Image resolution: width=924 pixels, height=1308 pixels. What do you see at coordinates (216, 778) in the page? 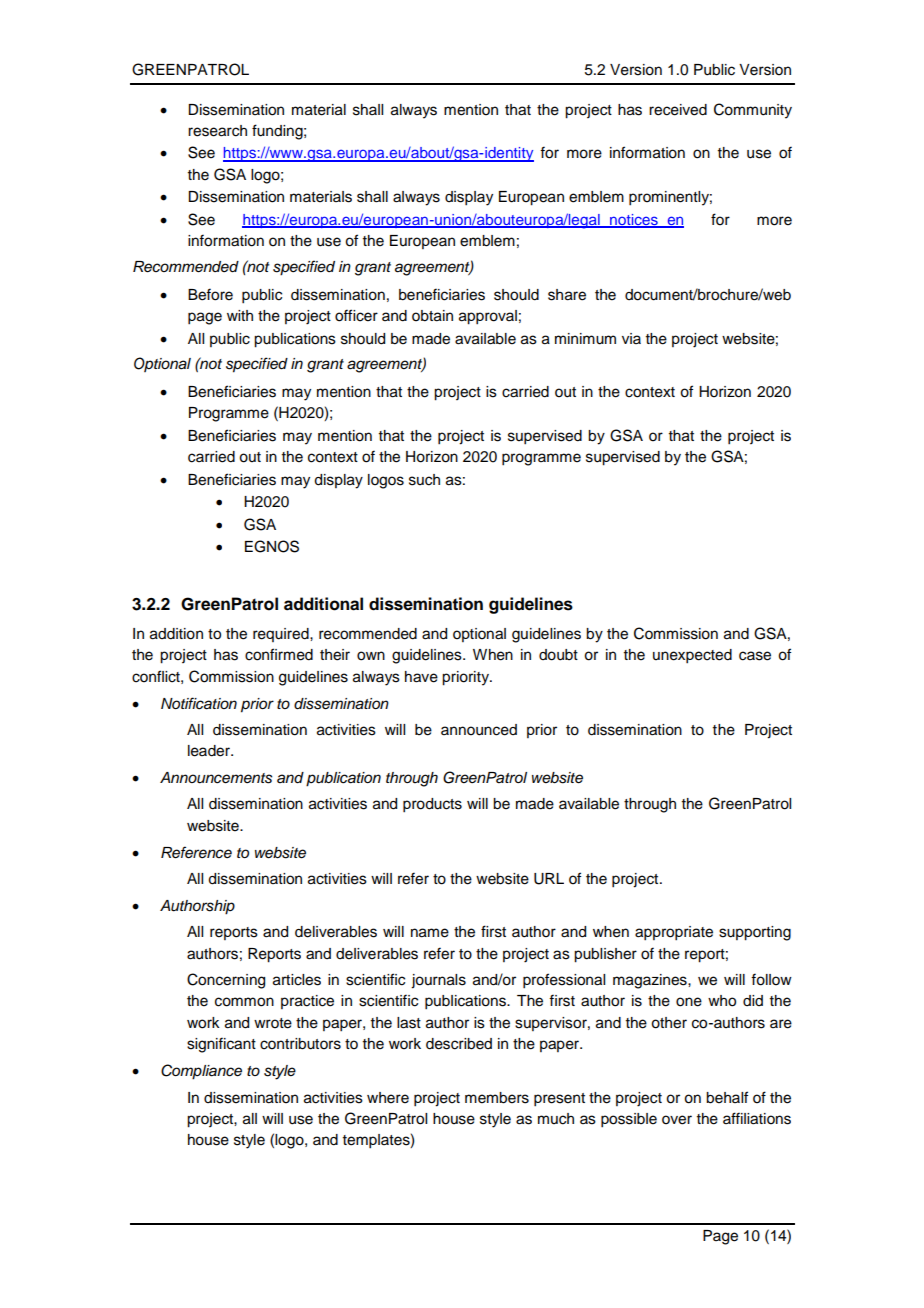
I see `Announcements` at bounding box center [216, 778].
